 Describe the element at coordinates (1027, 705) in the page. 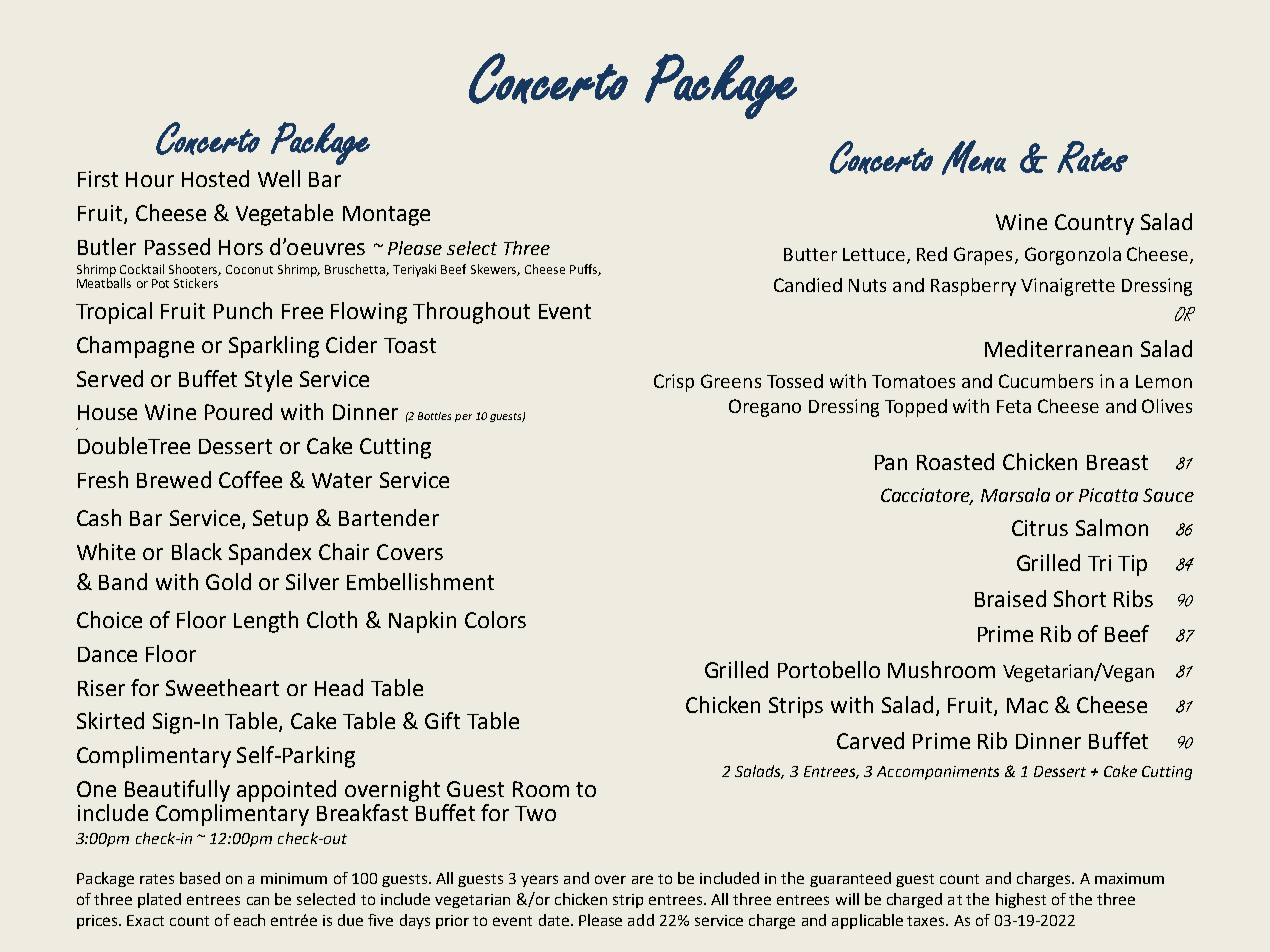

I see `Mac` at that location.
